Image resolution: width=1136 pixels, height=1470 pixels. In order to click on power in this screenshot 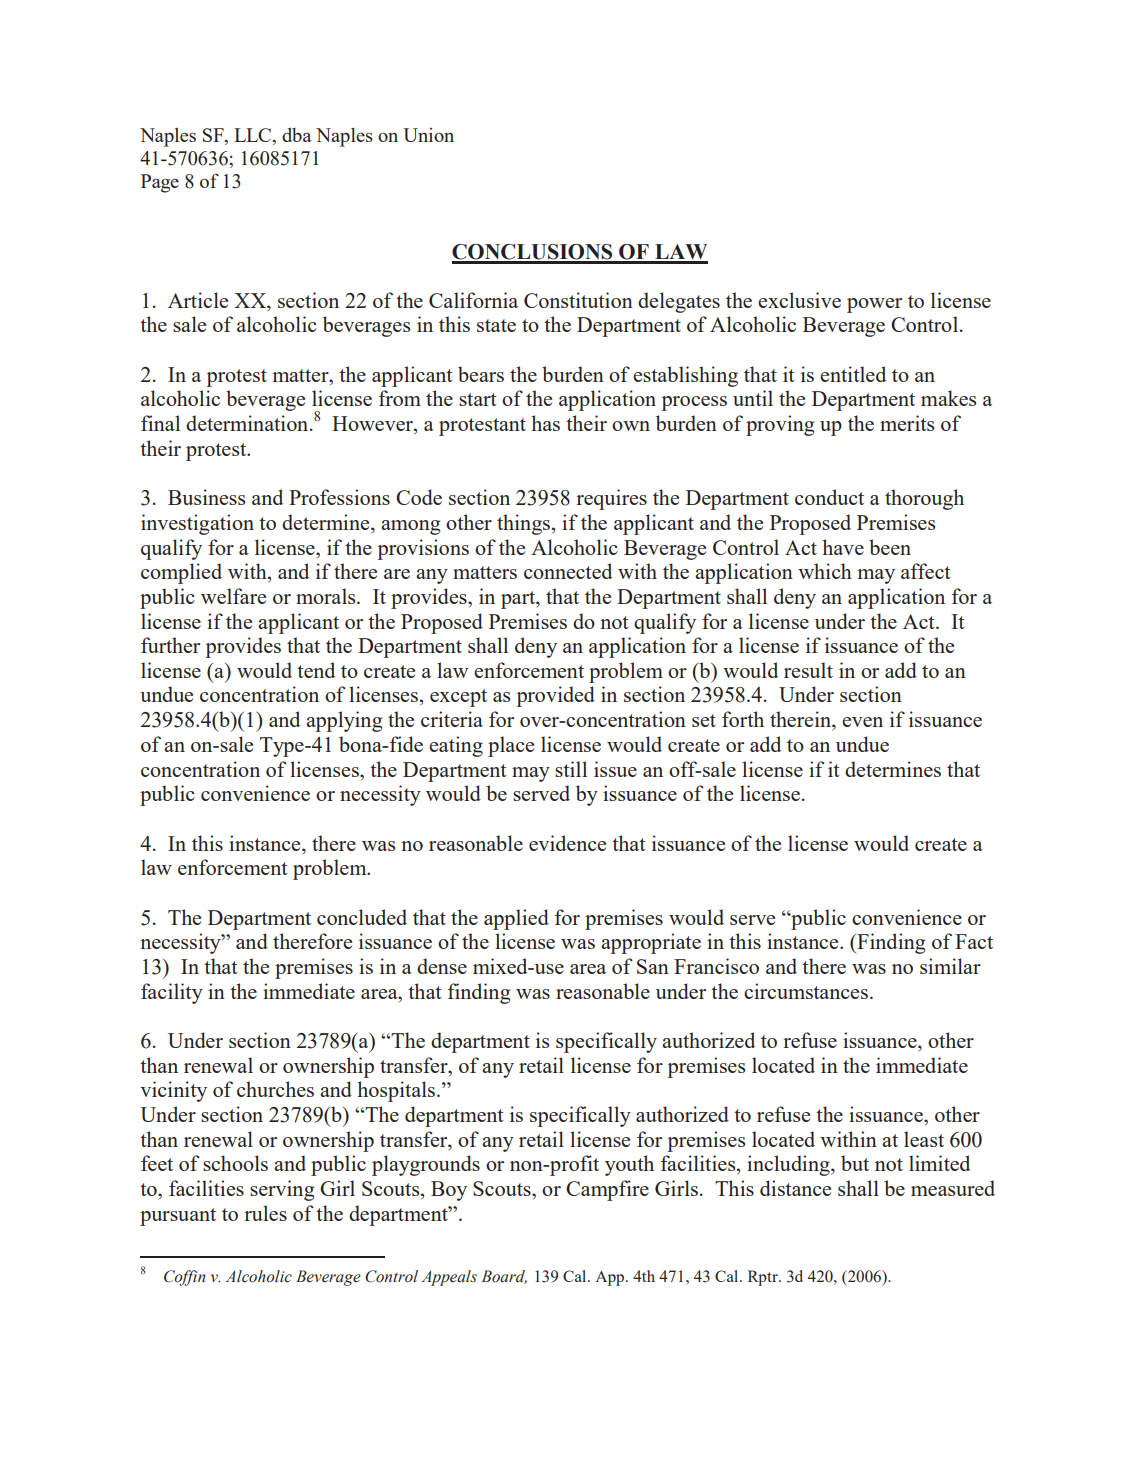, I will do `click(874, 305)`.
